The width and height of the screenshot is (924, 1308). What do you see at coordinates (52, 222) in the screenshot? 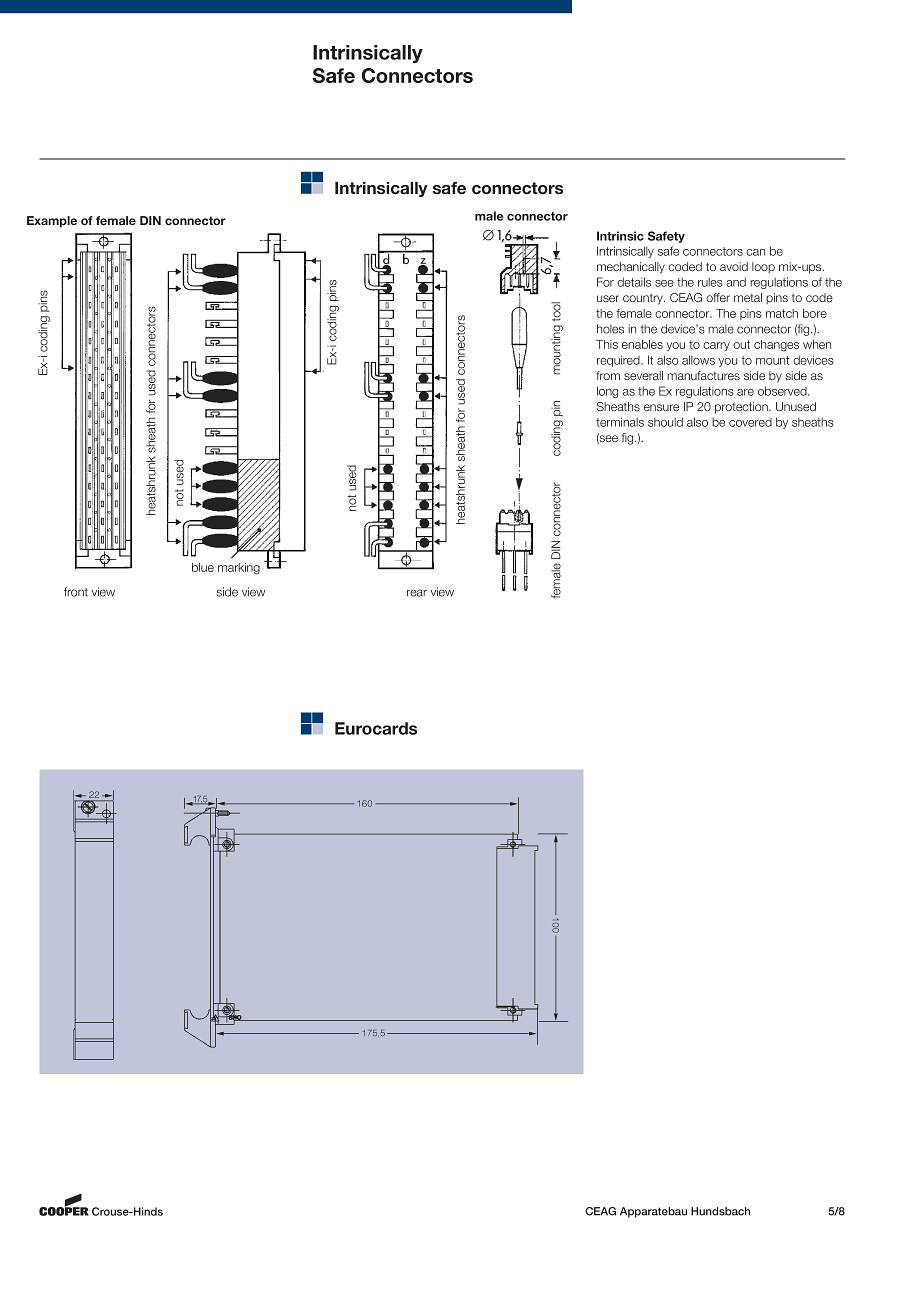
I see `Example` at bounding box center [52, 222].
